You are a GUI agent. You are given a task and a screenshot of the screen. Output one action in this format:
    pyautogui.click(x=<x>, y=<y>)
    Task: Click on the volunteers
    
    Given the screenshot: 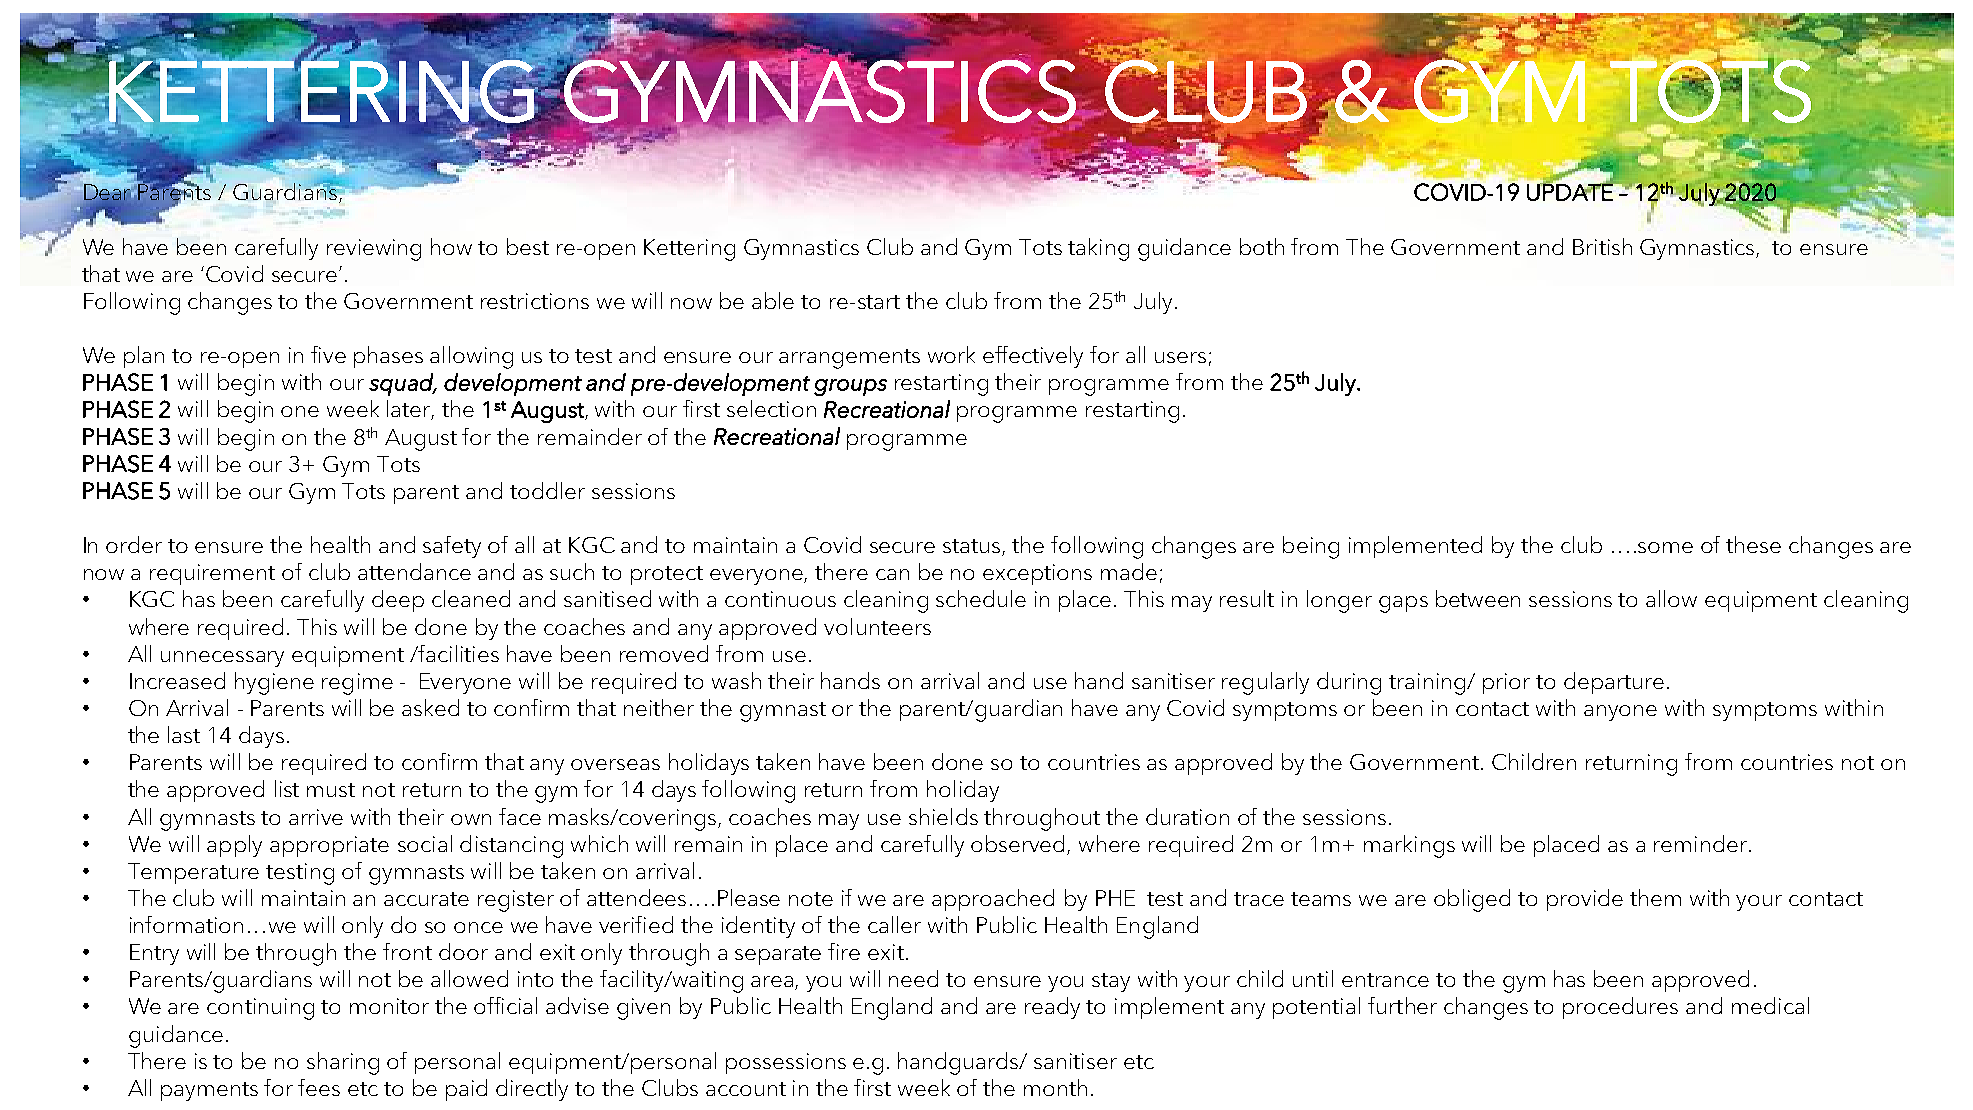 What is the action you would take?
    pyautogui.click(x=877, y=626)
